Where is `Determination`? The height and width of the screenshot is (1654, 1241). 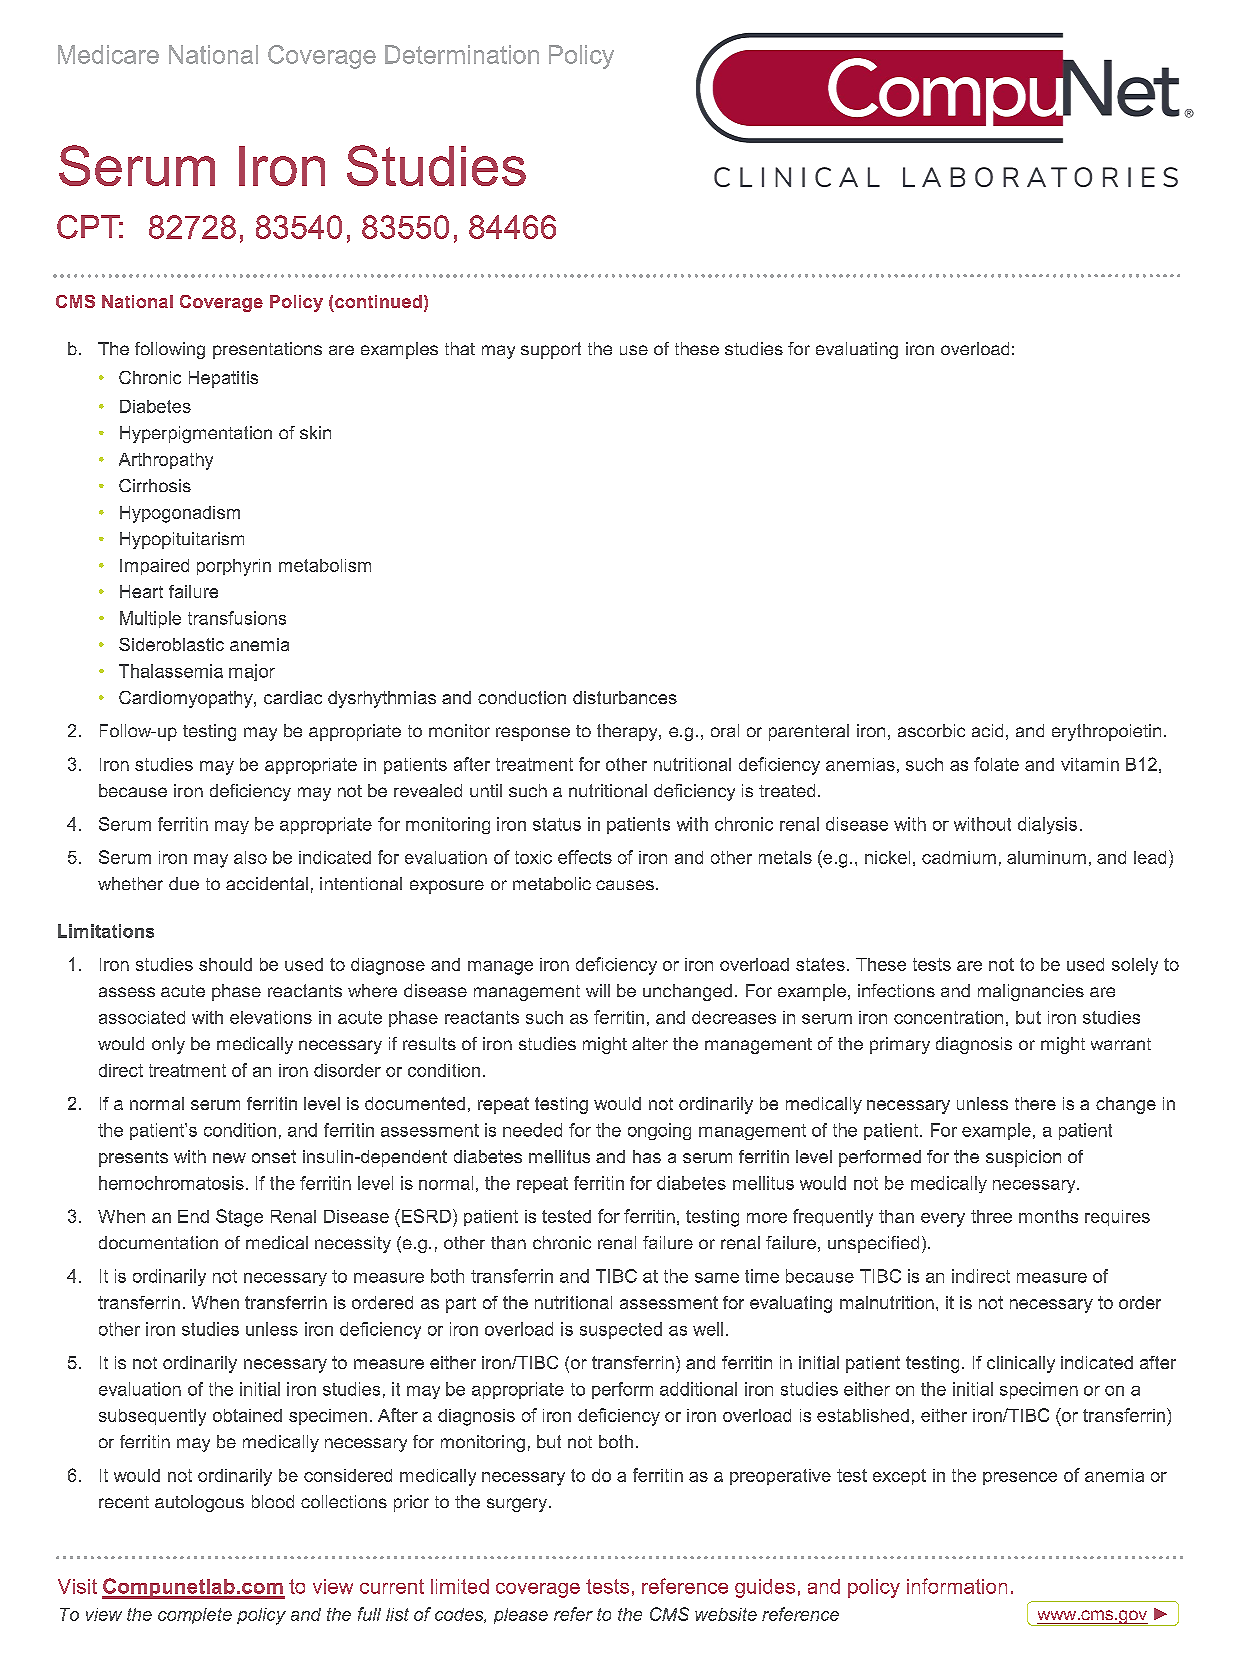 Determination is located at coordinates (462, 54).
